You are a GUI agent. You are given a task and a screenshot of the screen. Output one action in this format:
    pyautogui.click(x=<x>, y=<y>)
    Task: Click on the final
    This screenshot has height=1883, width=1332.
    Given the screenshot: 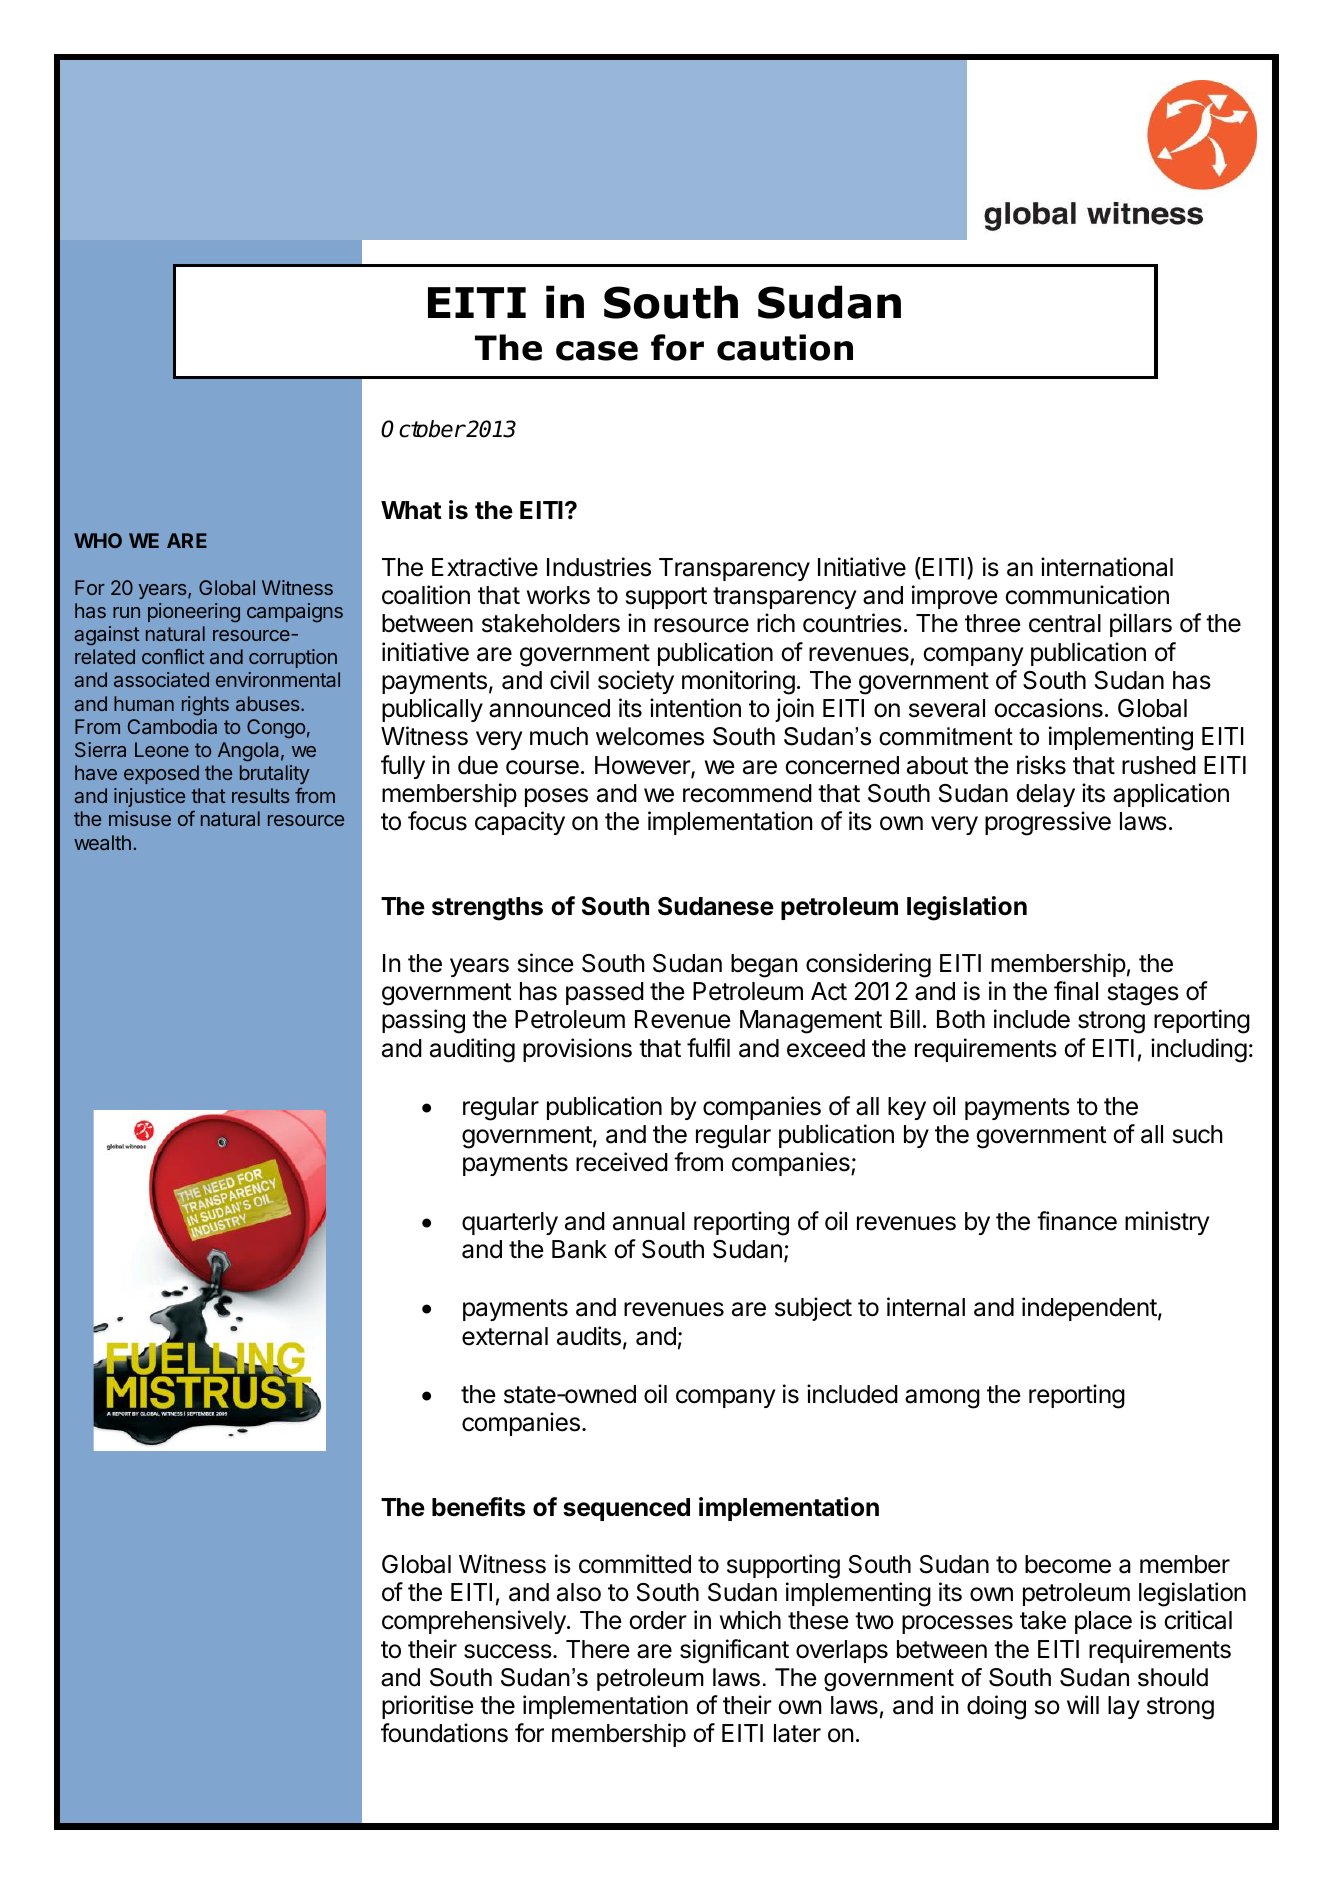 What is the action you would take?
    pyautogui.click(x=1076, y=991)
